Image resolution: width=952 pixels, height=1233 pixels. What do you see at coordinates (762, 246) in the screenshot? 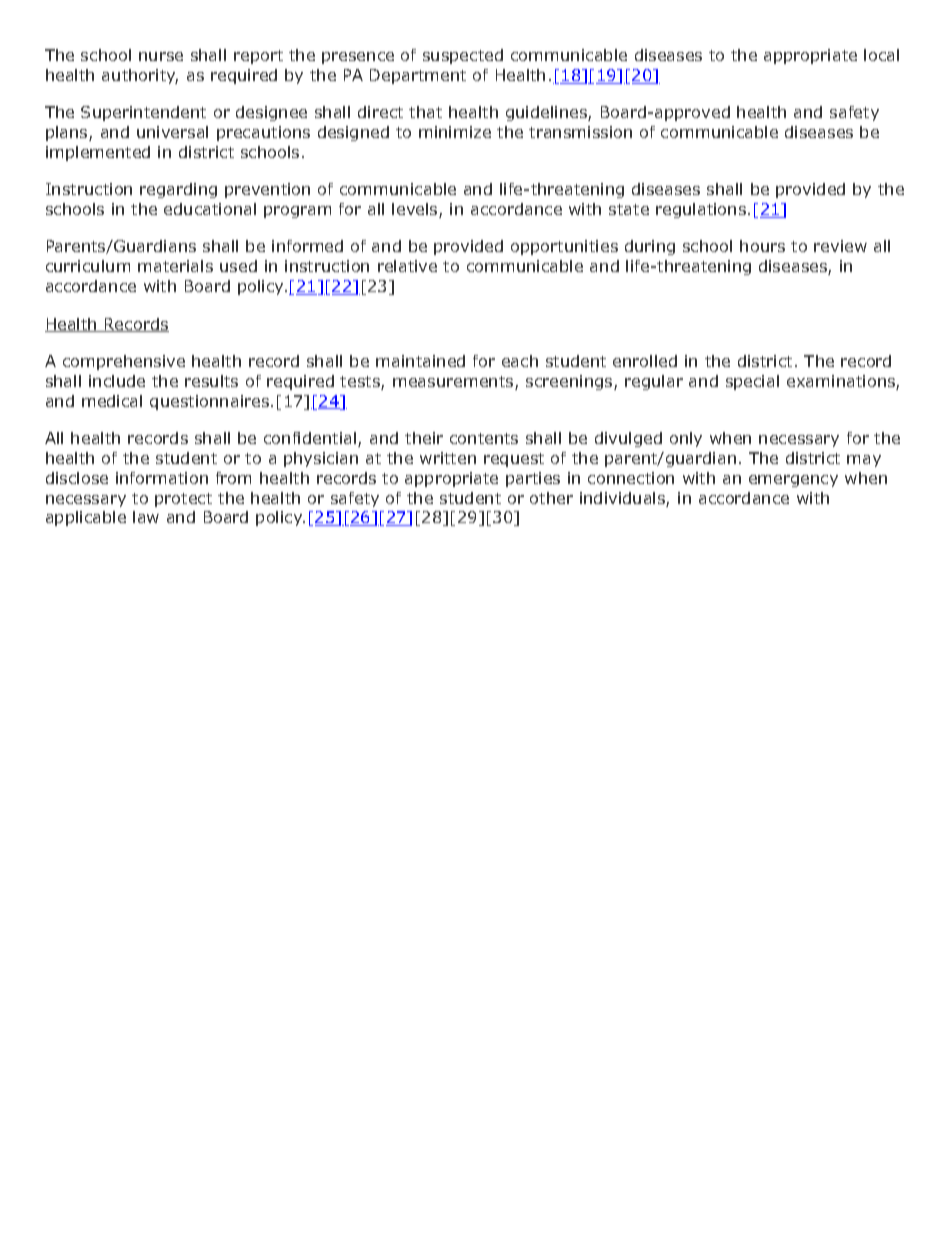
I see `hours` at bounding box center [762, 246].
